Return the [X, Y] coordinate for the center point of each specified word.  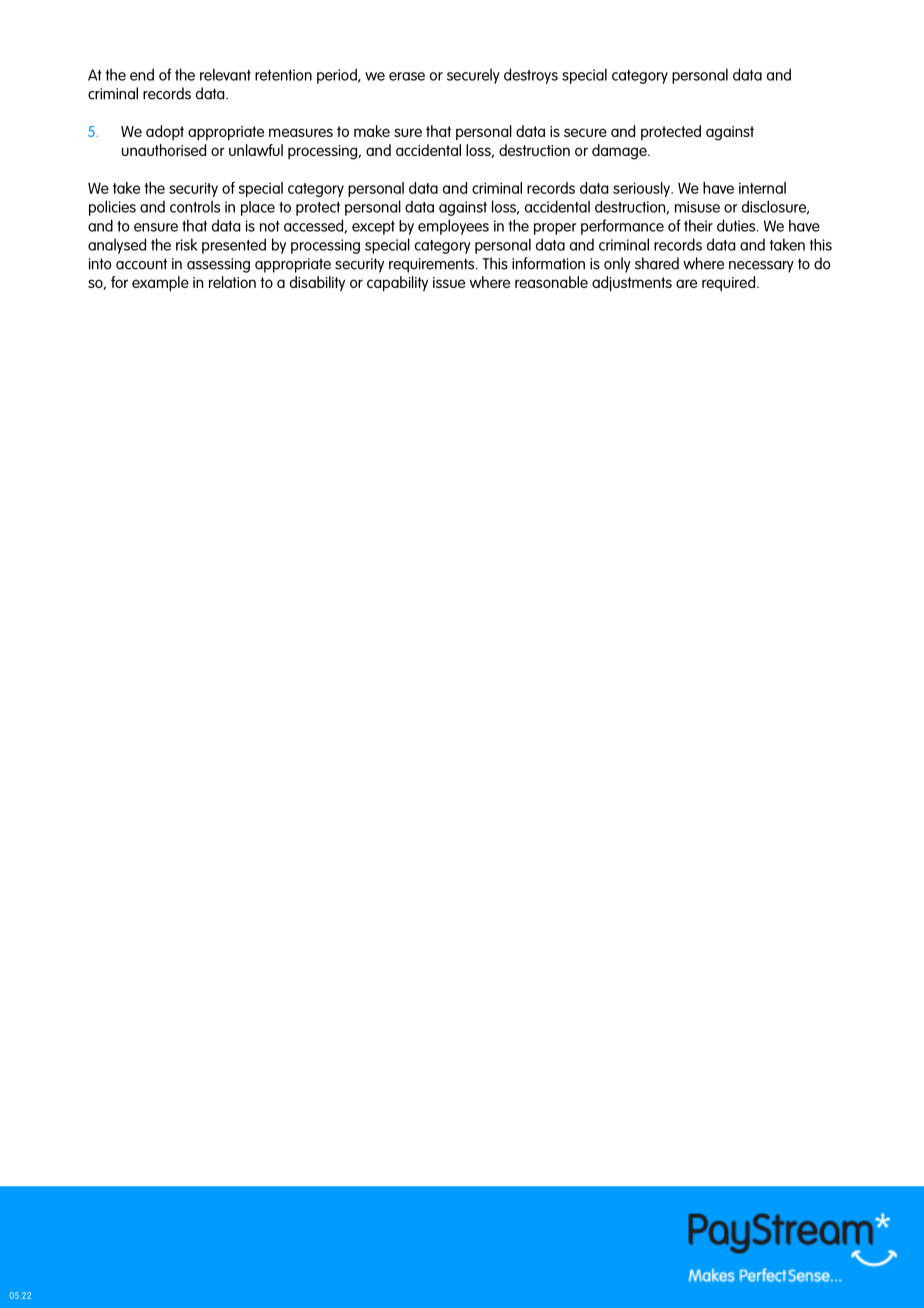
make [372, 131]
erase [407, 76]
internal [762, 188]
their [698, 225]
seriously [642, 189]
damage [620, 152]
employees [453, 227]
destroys [531, 76]
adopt [165, 132]
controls [195, 206]
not [270, 226]
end [142, 74]
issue [449, 282]
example [160, 284]
